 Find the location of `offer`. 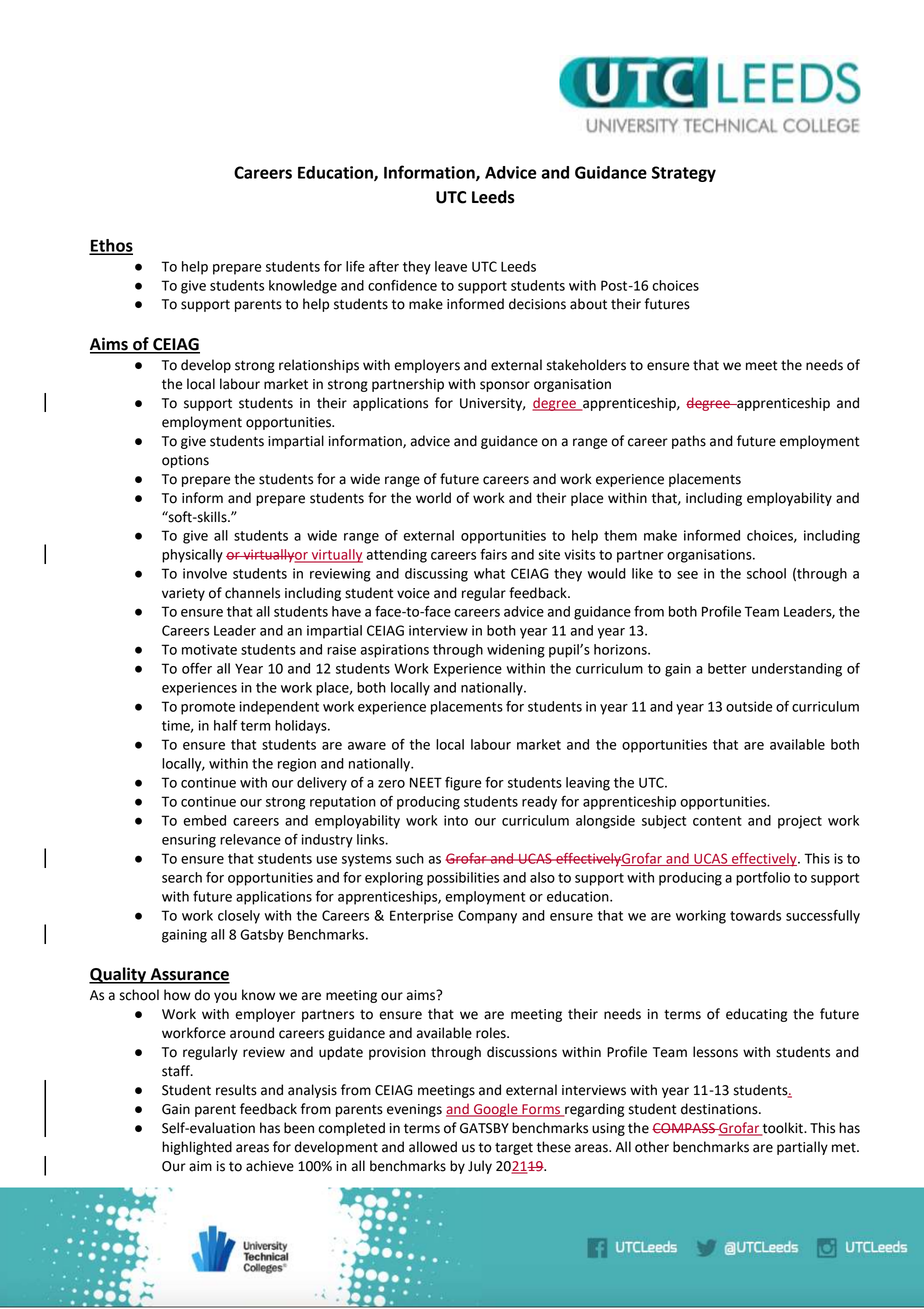

offer is located at coordinates (197, 668).
